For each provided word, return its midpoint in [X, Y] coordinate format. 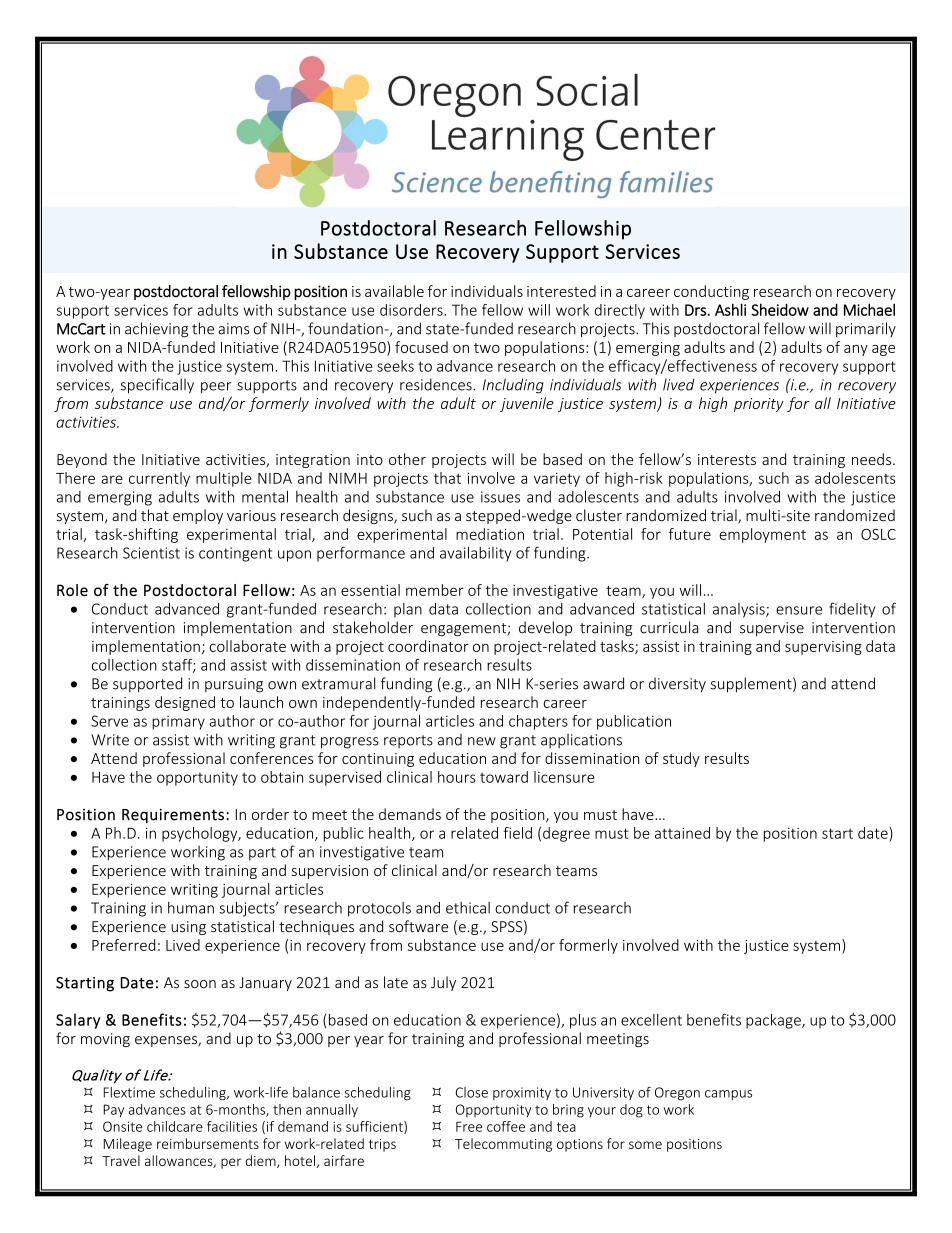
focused [421, 347]
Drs [695, 310]
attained [682, 833]
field [517, 833]
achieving [156, 330]
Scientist [151, 553]
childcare [175, 1126]
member [435, 590]
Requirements [173, 816]
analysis [740, 610]
